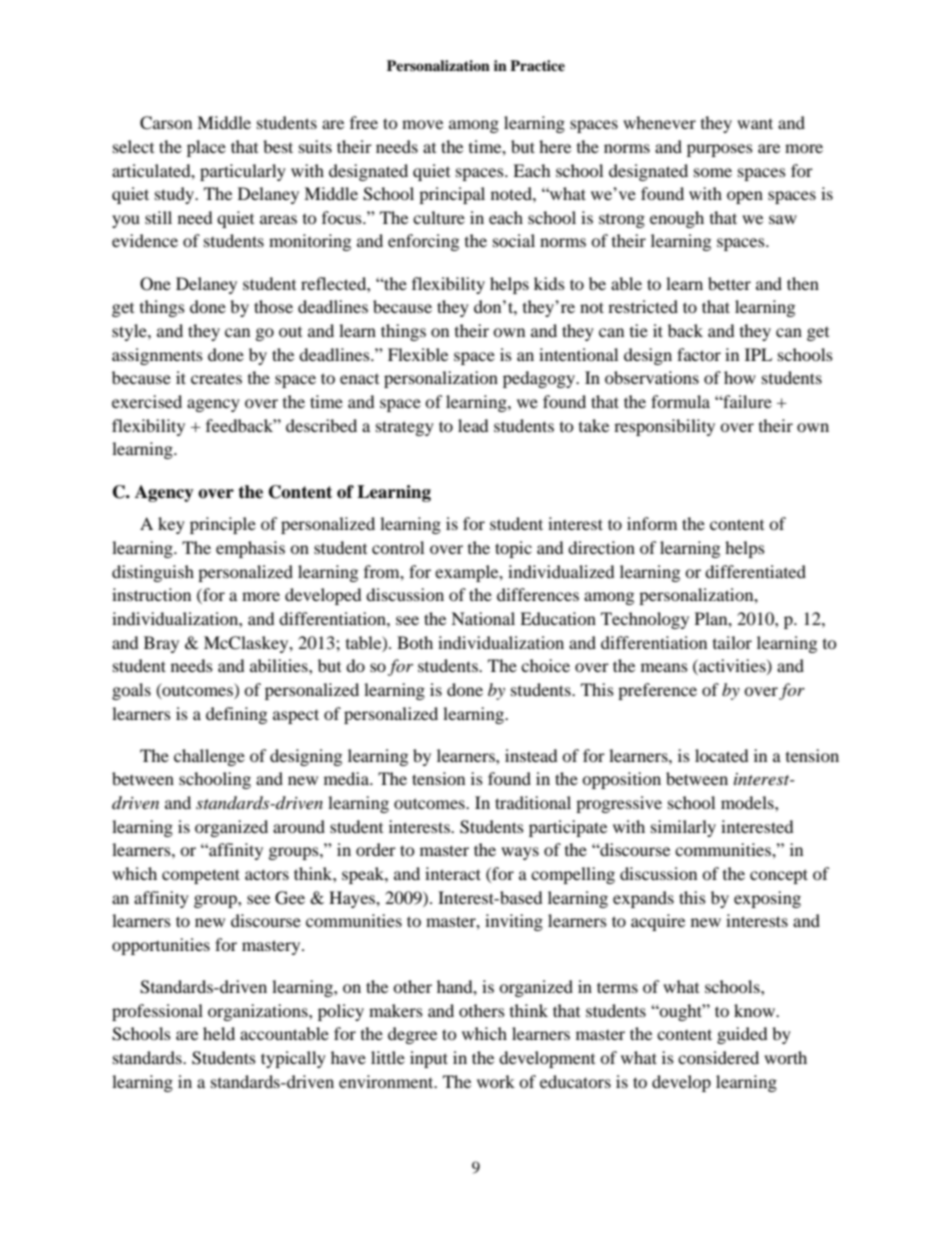  I want to click on topic, so click(513, 549).
